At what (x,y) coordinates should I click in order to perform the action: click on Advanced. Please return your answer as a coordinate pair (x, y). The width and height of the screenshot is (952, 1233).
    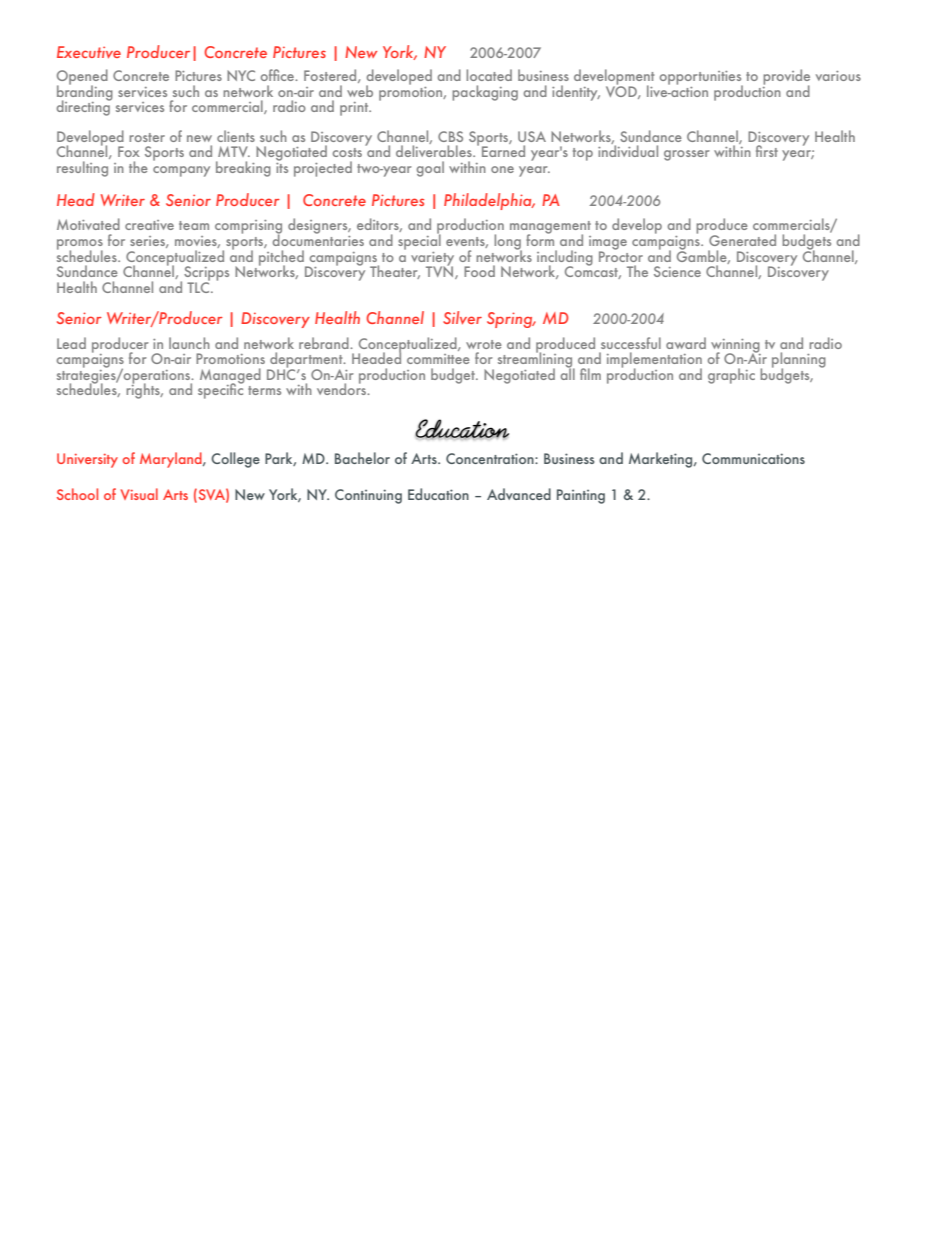
    Looking at the image, I should click on (519, 494).
